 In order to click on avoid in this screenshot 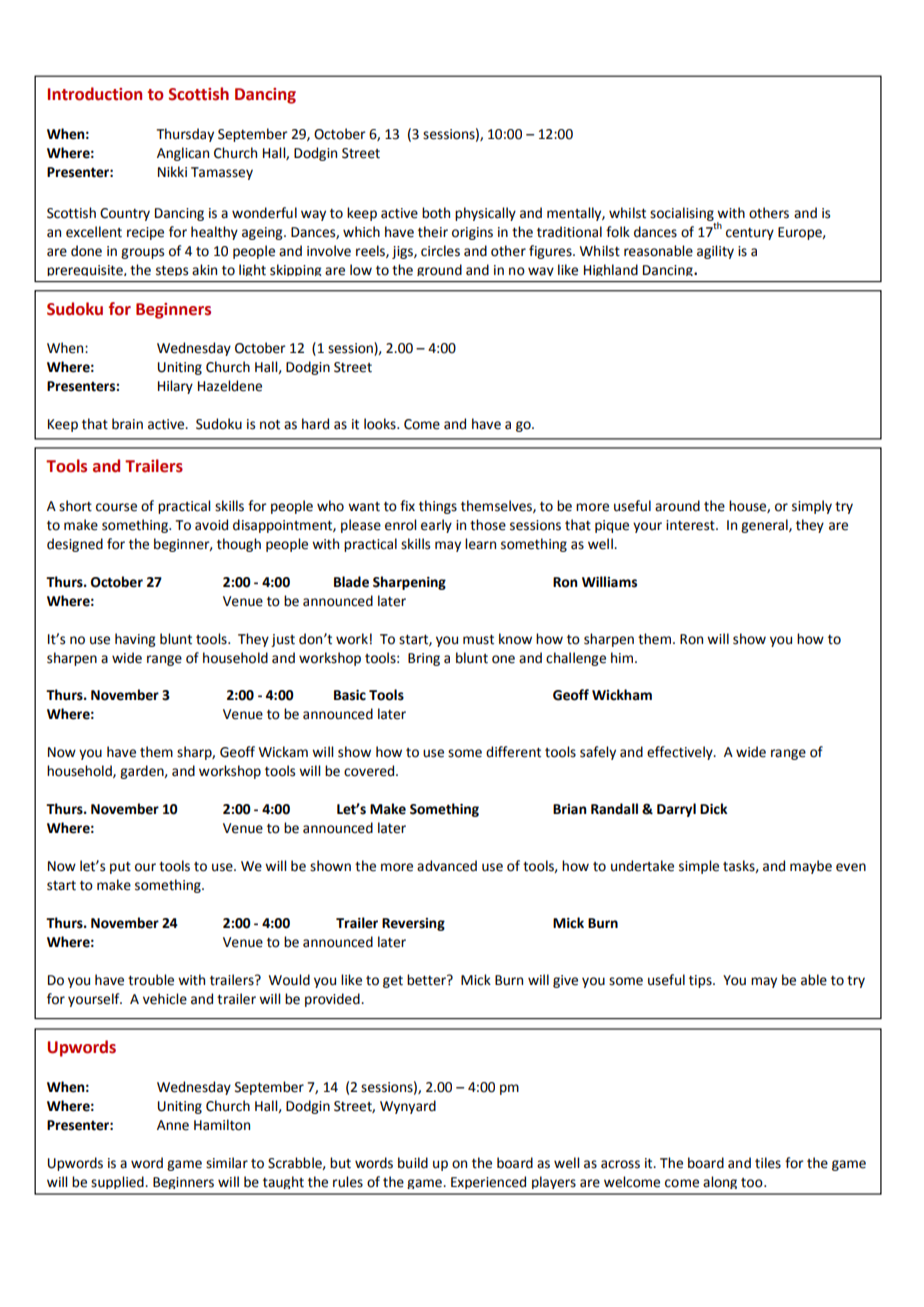, I will do `click(211, 525)`.
